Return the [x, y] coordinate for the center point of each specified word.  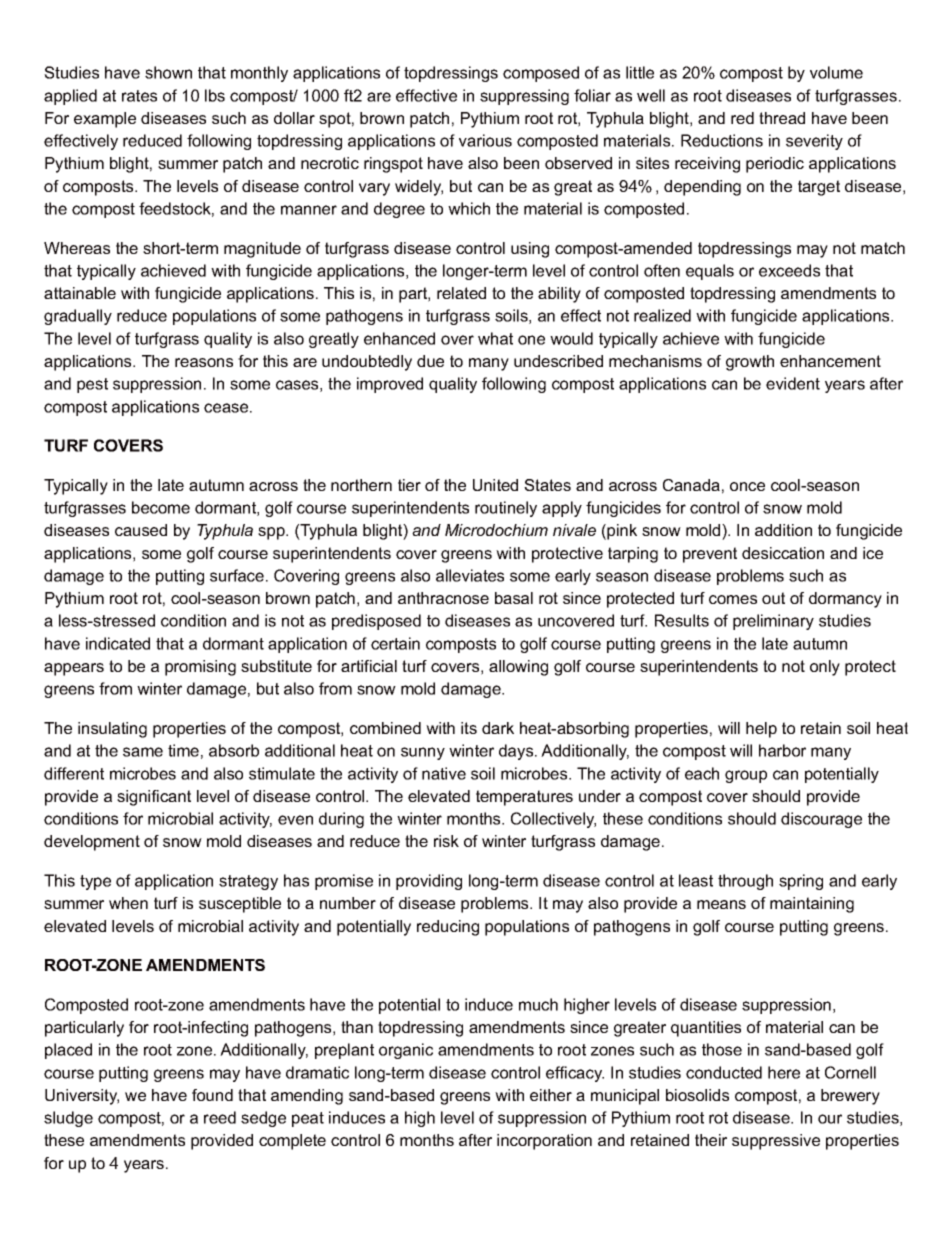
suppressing [524, 97]
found [212, 1095]
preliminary [773, 622]
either [551, 1095]
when [128, 903]
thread [782, 118]
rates [139, 96]
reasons [204, 362]
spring [801, 882]
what [495, 338]
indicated [118, 643]
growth [750, 363]
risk [446, 841]
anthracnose [443, 598]
